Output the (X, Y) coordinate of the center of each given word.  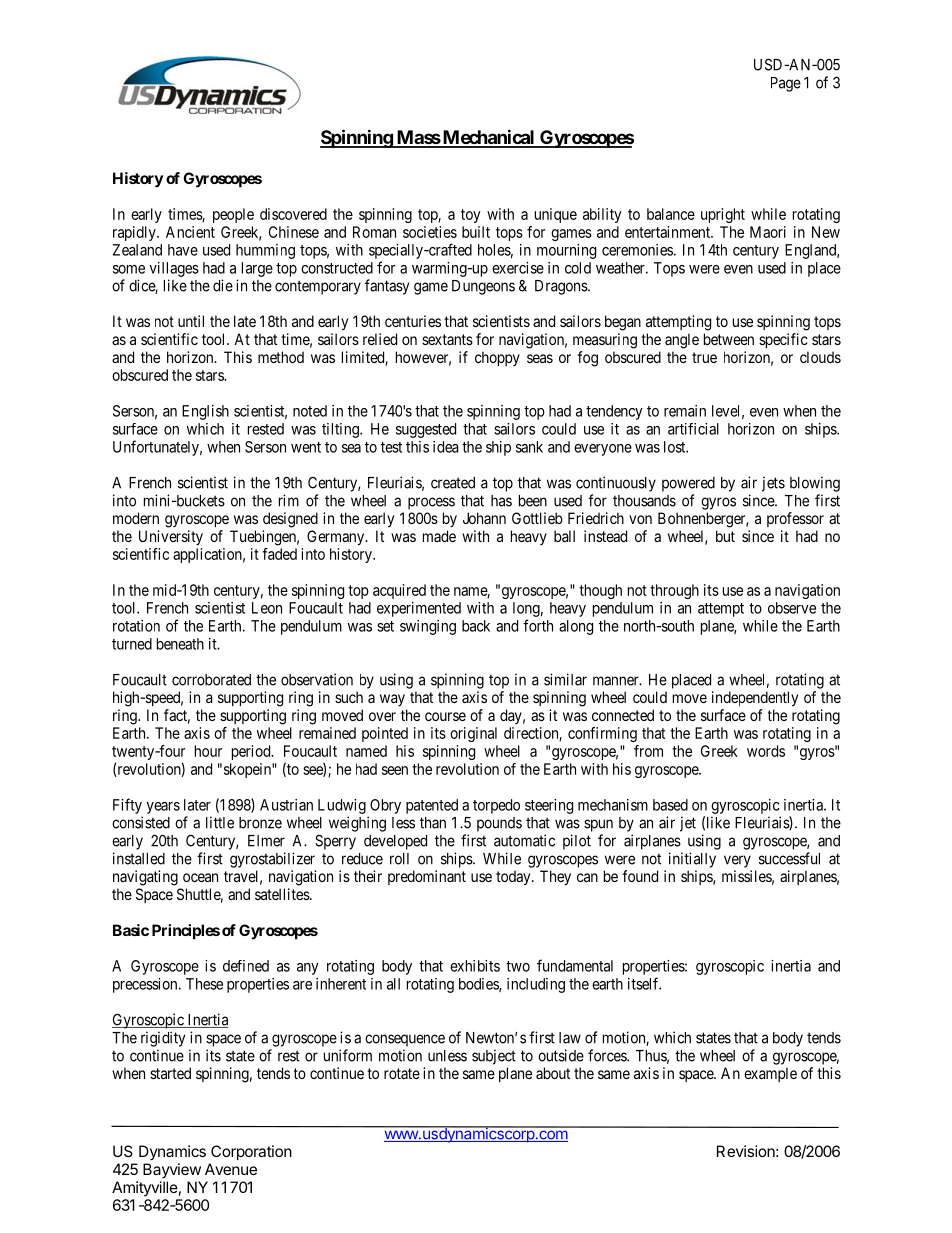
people (233, 215)
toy (471, 216)
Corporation (251, 1152)
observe (792, 608)
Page (786, 84)
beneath (180, 644)
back (476, 626)
